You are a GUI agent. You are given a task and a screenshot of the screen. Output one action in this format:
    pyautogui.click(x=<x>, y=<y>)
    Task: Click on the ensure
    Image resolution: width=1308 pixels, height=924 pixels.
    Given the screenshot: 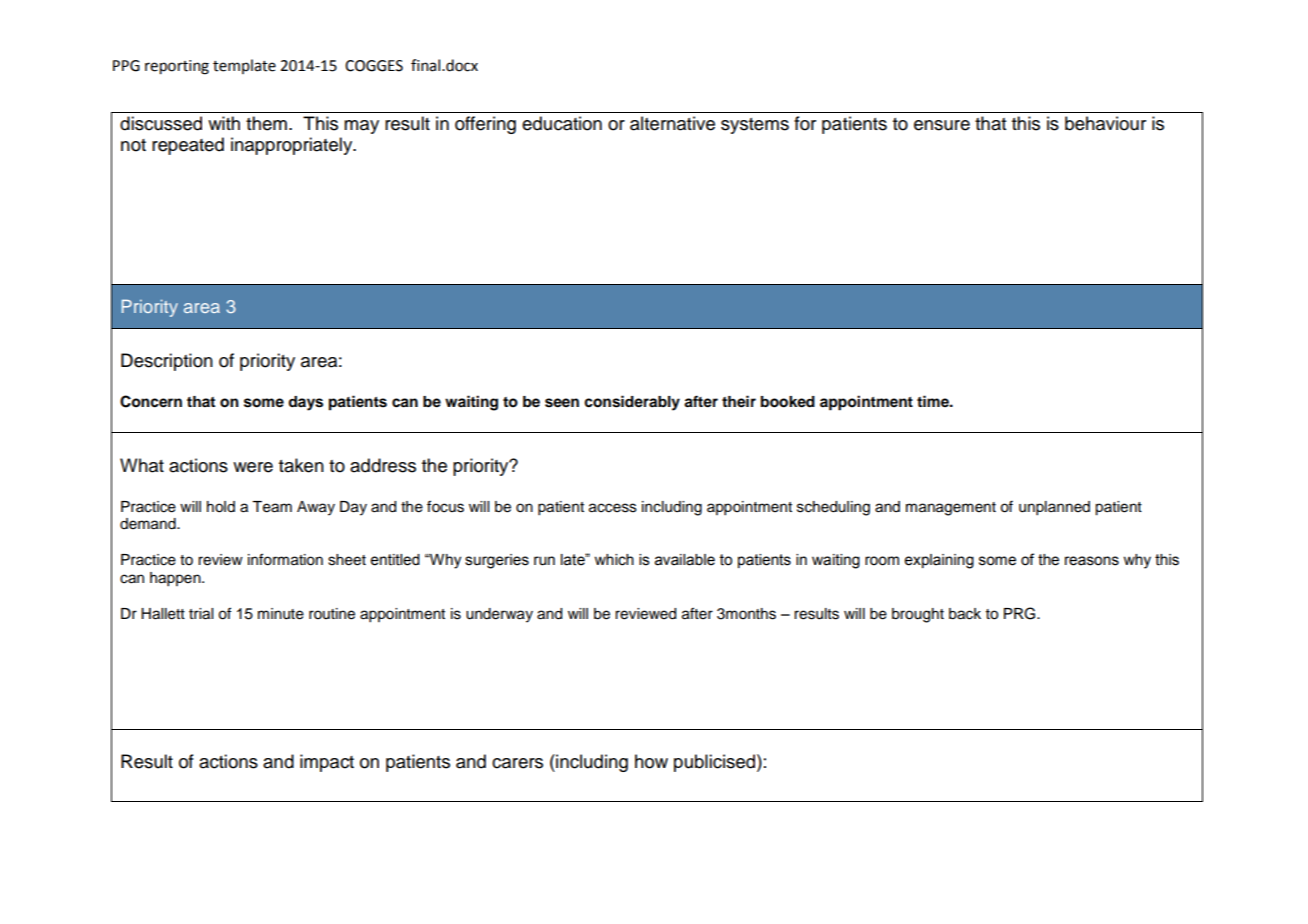 What is the action you would take?
    pyautogui.click(x=942, y=125)
